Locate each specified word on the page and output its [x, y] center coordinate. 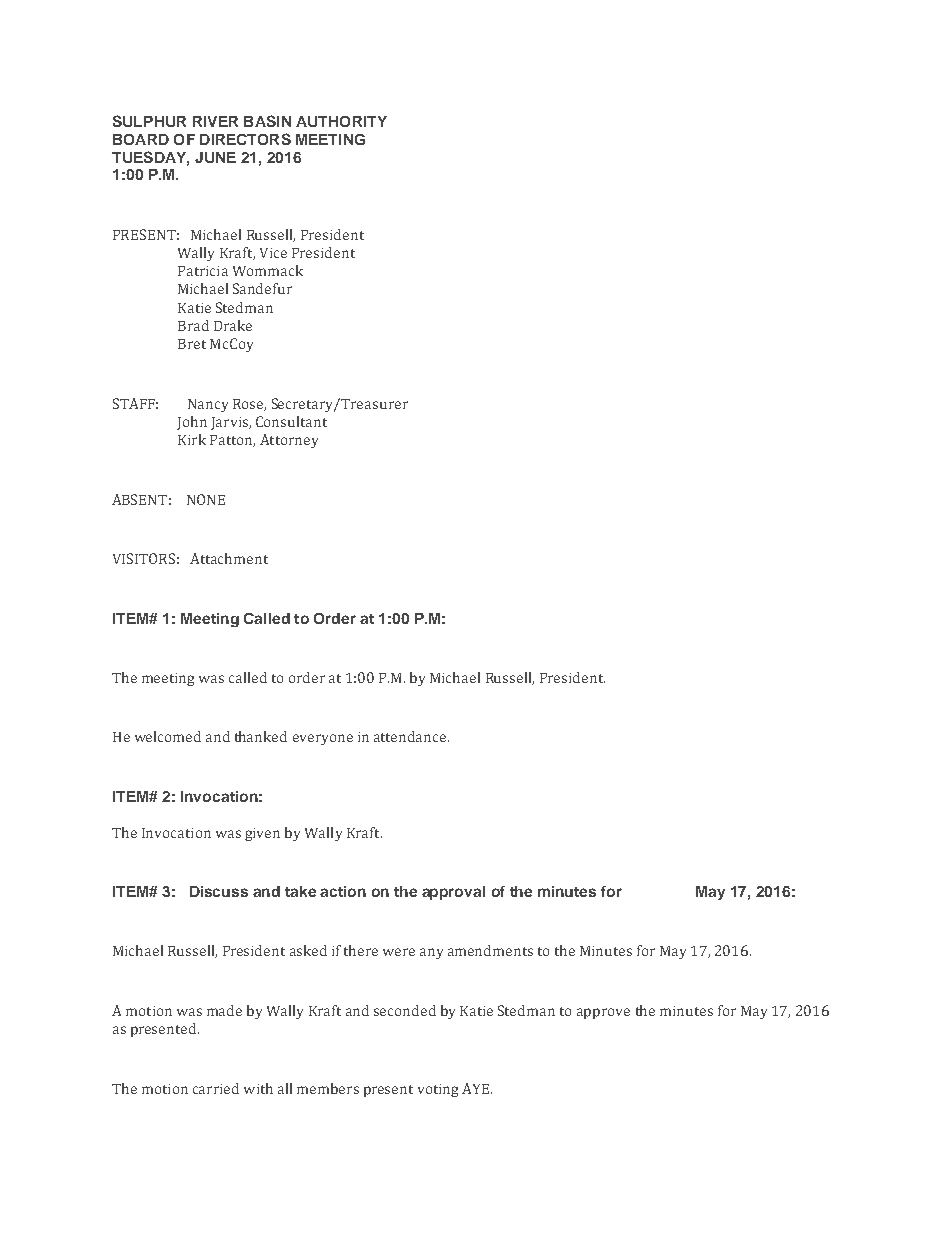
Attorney [289, 441]
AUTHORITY [341, 121]
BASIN [267, 121]
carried [216, 1088]
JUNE [215, 157]
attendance [411, 736]
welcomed [168, 736]
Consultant [291, 421]
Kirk [192, 439]
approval [453, 893]
